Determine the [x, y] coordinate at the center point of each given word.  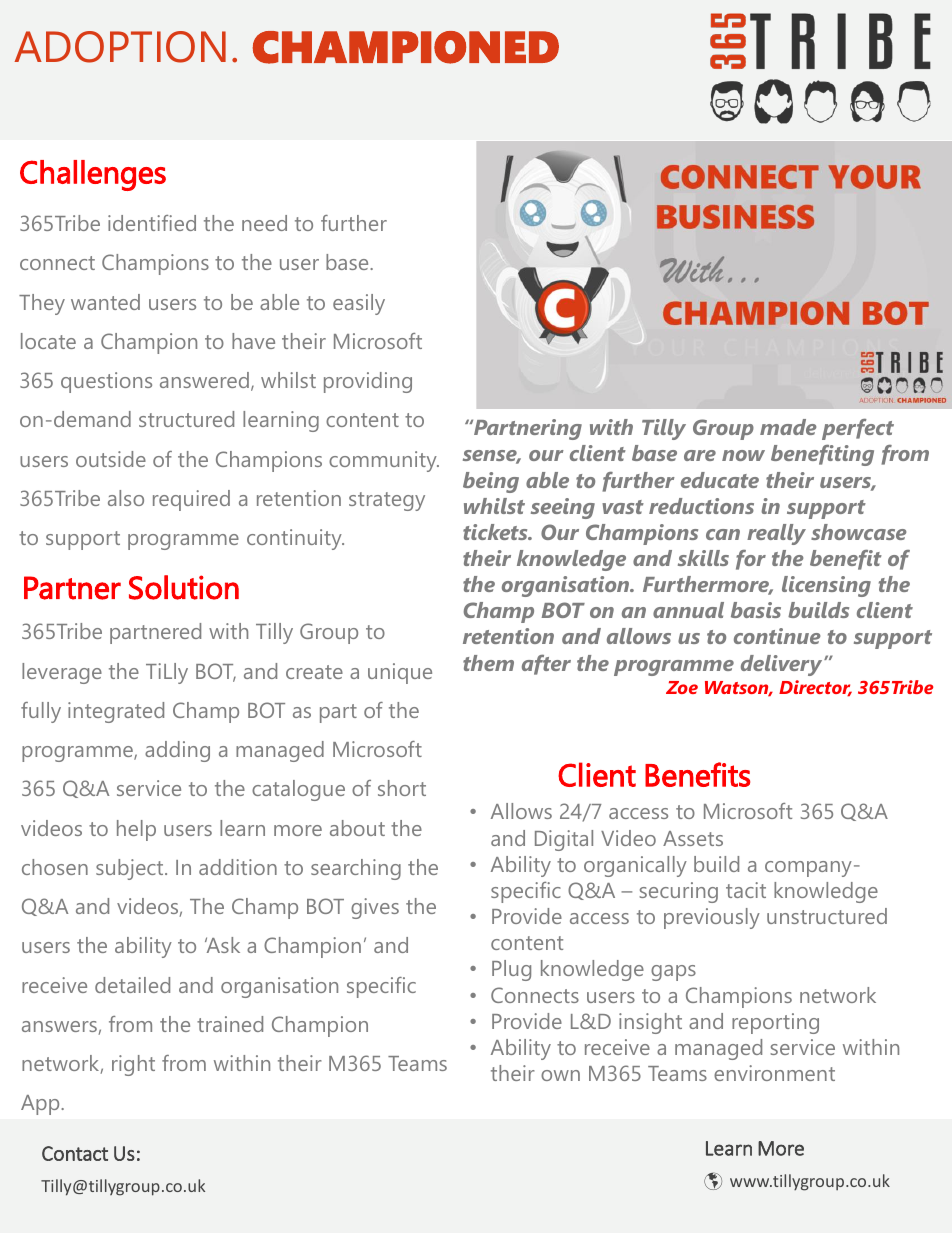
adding [177, 751]
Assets [693, 838]
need [264, 223]
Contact [75, 1153]
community [384, 461]
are [700, 455]
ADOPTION [120, 47]
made [788, 427]
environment [774, 1073]
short [402, 788]
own [560, 1075]
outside [111, 459]
